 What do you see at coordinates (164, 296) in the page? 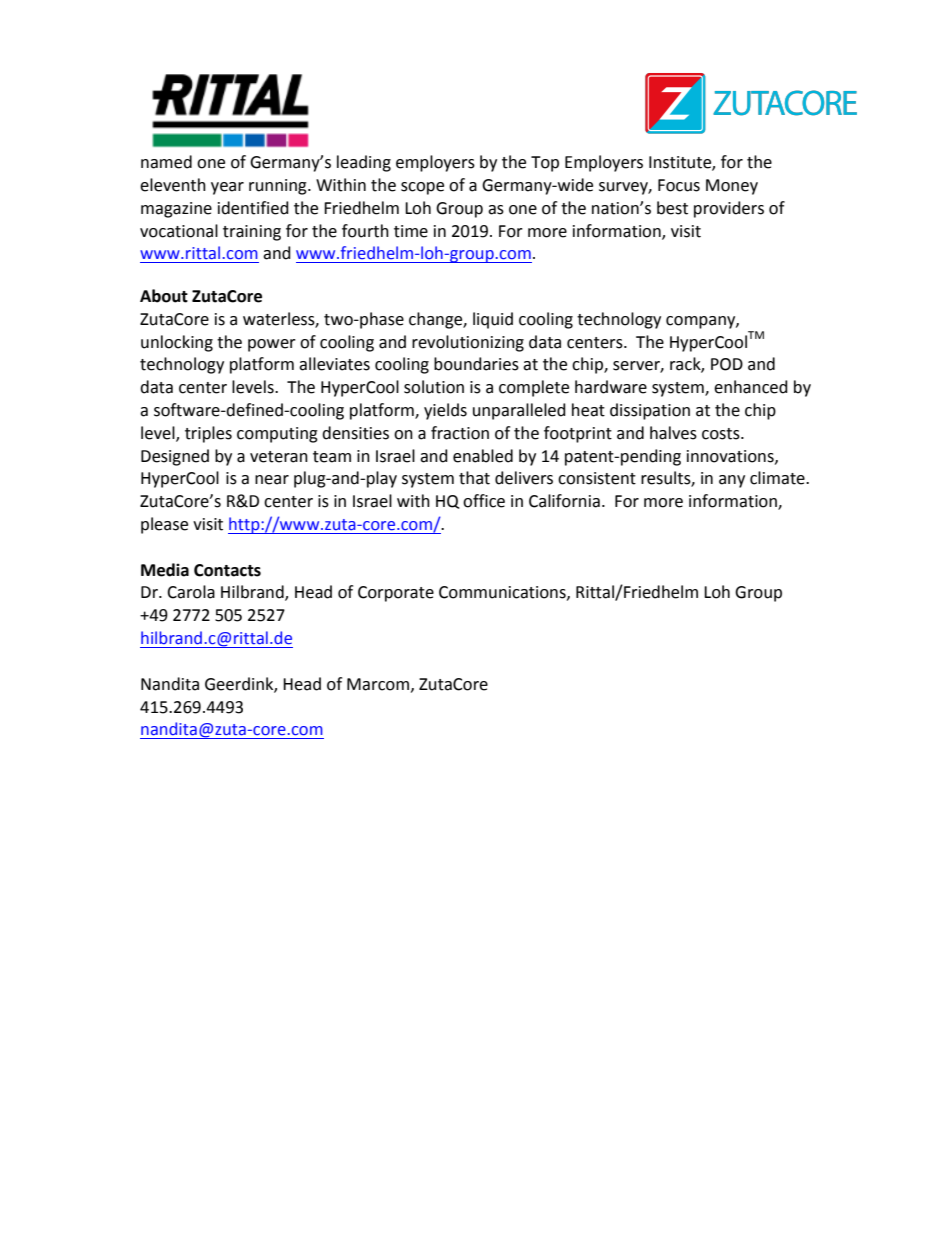
I see `About` at bounding box center [164, 296].
